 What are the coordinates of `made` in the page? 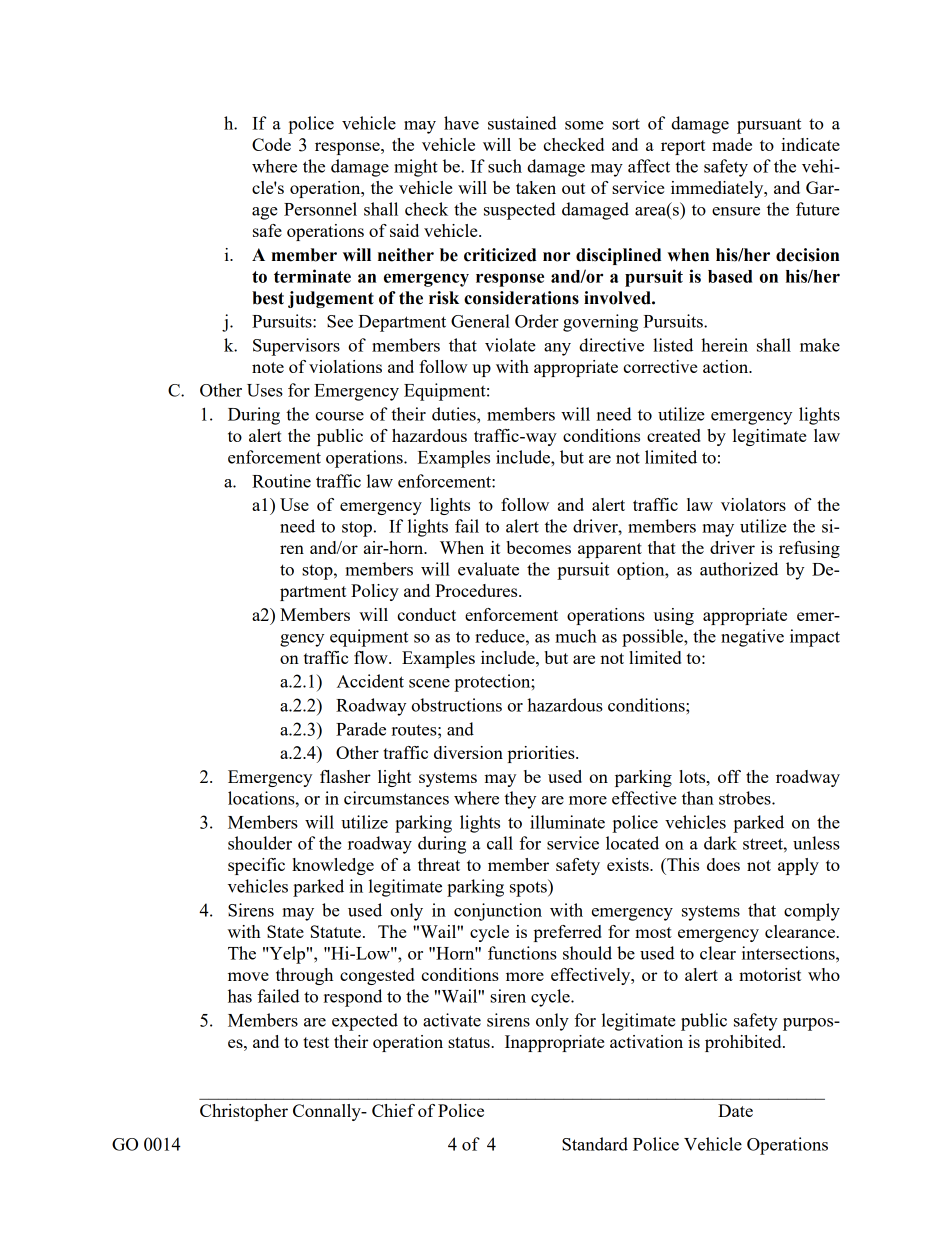 It's located at (732, 144).
